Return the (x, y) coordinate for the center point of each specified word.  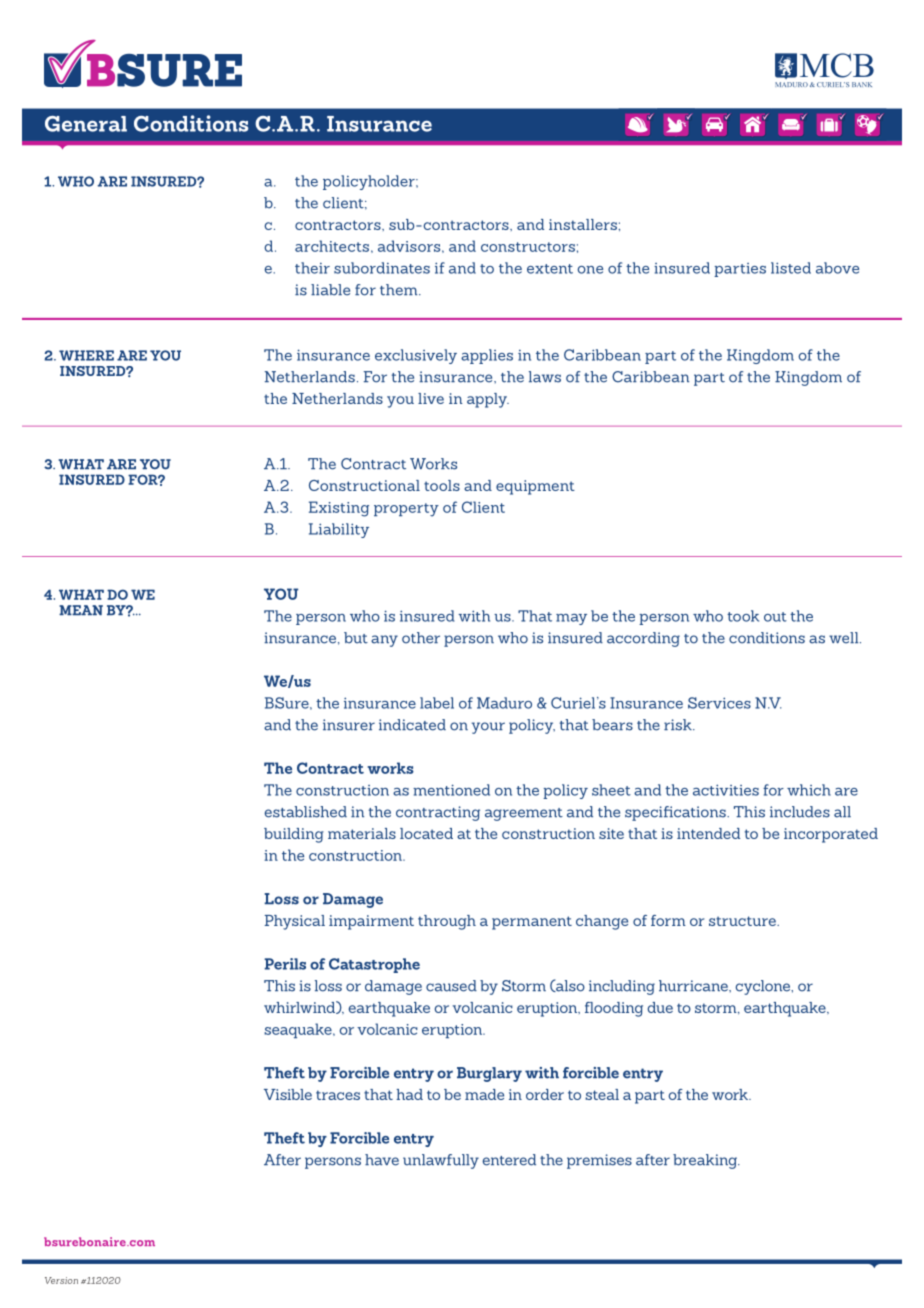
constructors (528, 247)
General (86, 124)
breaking (706, 1161)
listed (791, 268)
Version (61, 1280)
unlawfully (441, 1161)
